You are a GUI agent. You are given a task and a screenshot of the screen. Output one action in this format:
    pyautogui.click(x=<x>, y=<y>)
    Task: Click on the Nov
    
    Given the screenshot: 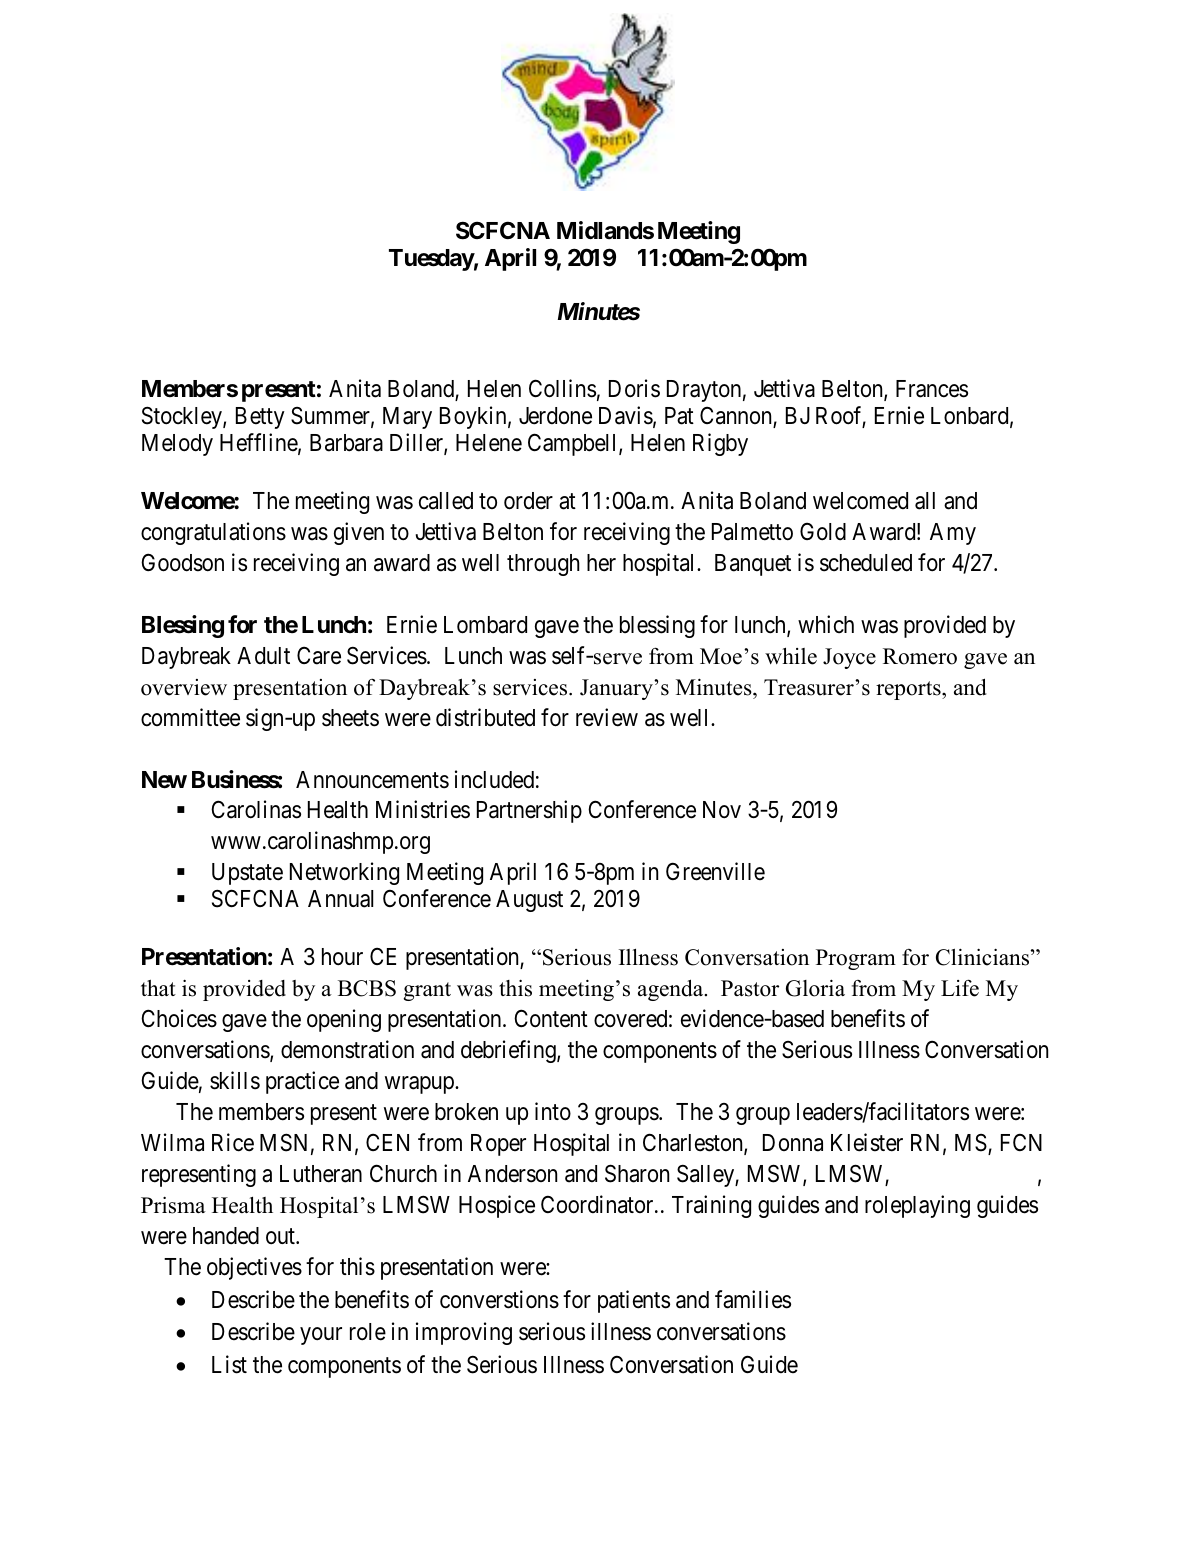 What is the action you would take?
    pyautogui.click(x=722, y=810)
